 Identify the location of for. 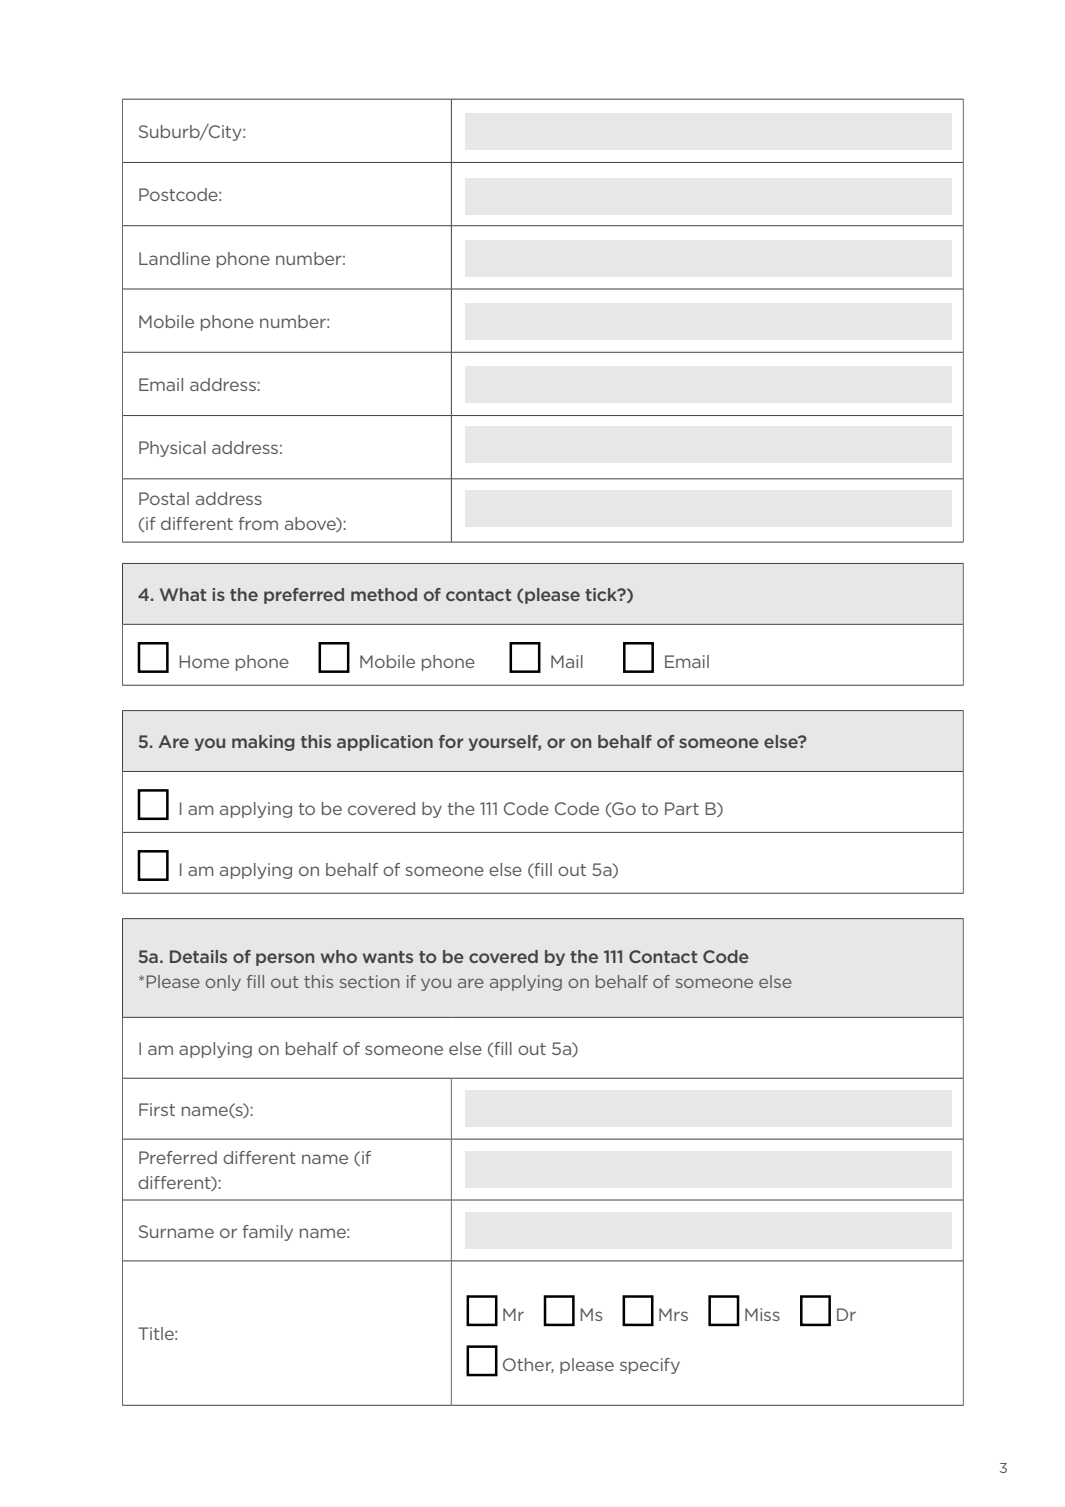
(451, 741).
